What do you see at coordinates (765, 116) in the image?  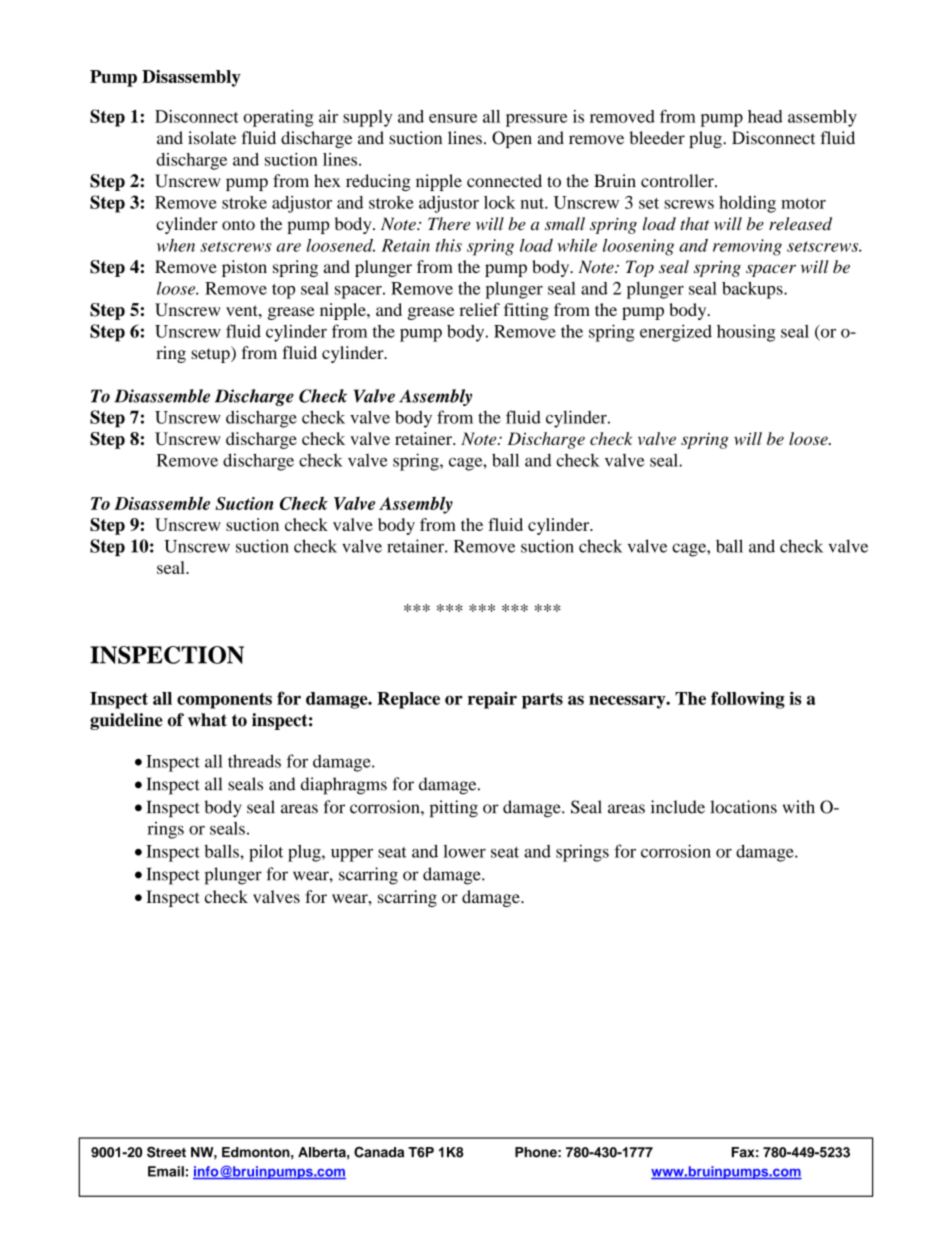 I see `head` at bounding box center [765, 116].
